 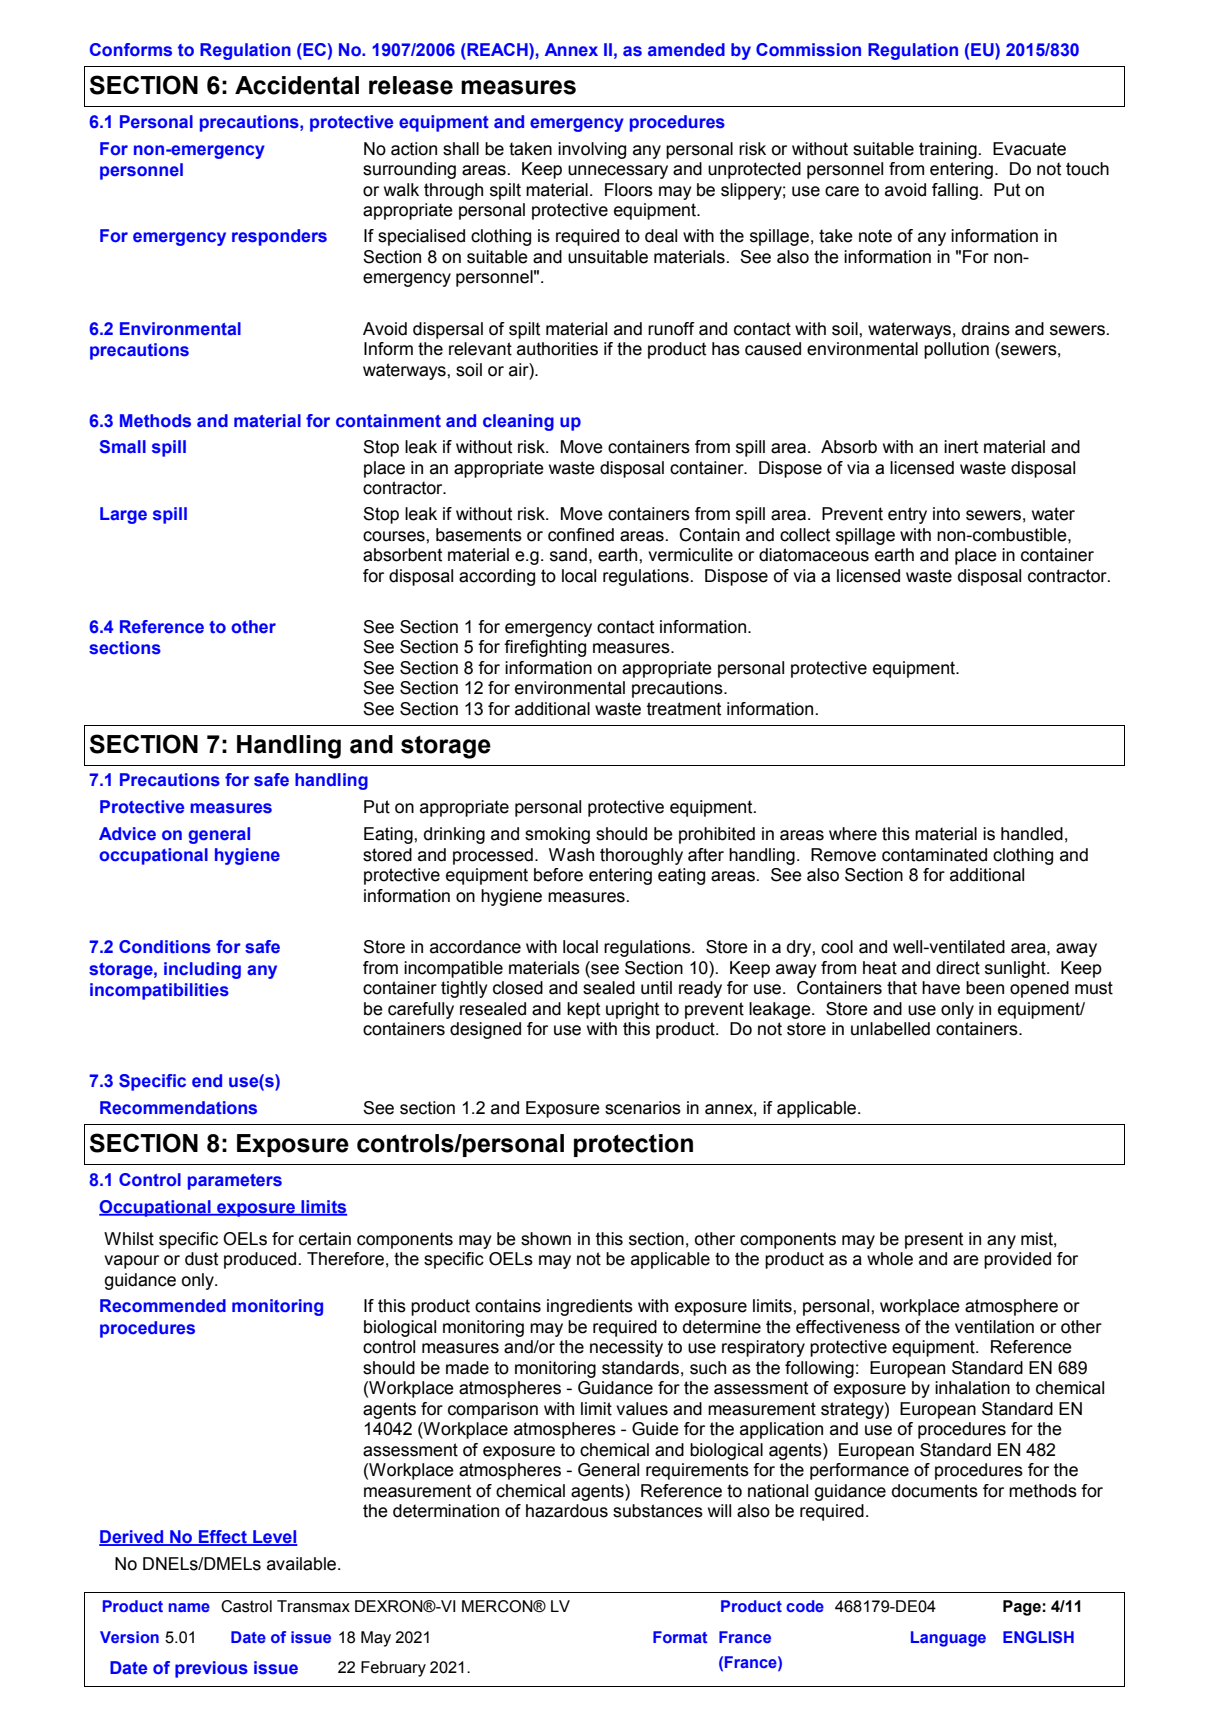 I want to click on involving, so click(x=592, y=150).
